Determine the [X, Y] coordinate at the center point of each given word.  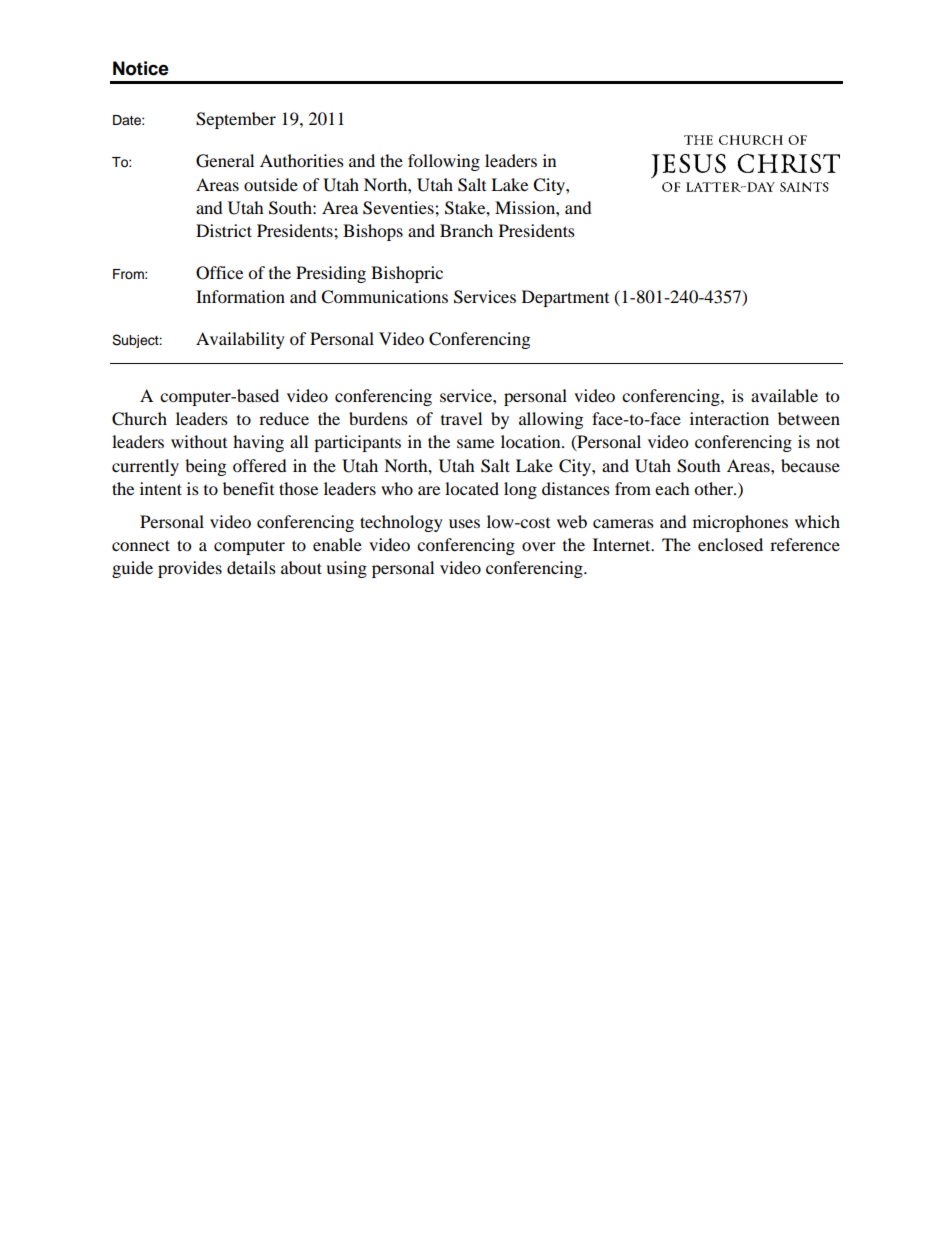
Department [565, 298]
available [784, 395]
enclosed [730, 544]
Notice [141, 68]
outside [271, 184]
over [539, 546]
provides [190, 569]
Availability [240, 340]
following [444, 162]
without [199, 441]
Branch [466, 230]
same [475, 443]
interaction [729, 418]
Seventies [399, 208]
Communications [384, 297]
